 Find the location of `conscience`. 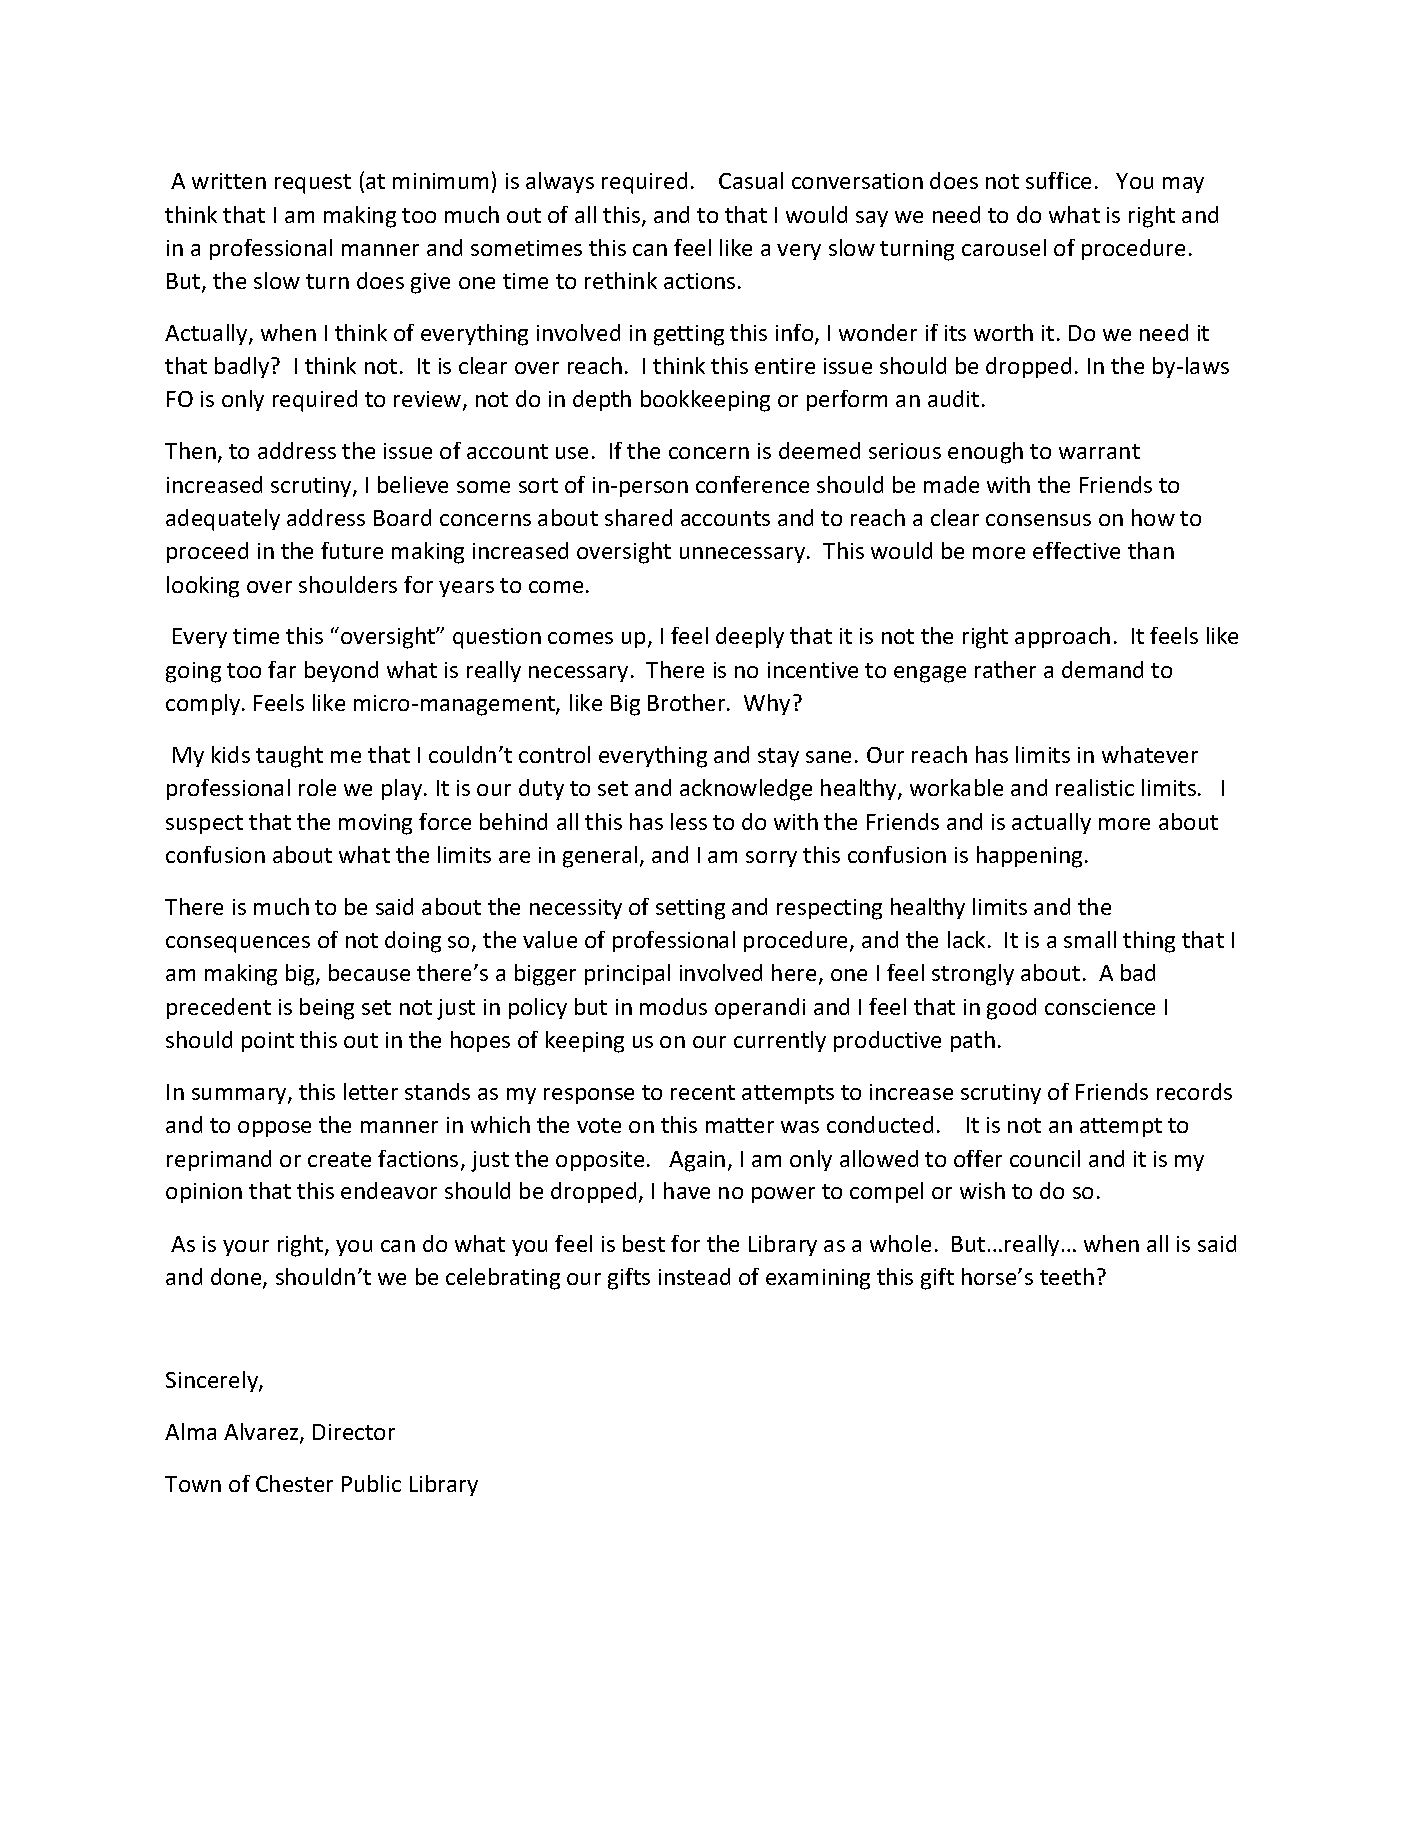

conscience is located at coordinates (1100, 1007).
